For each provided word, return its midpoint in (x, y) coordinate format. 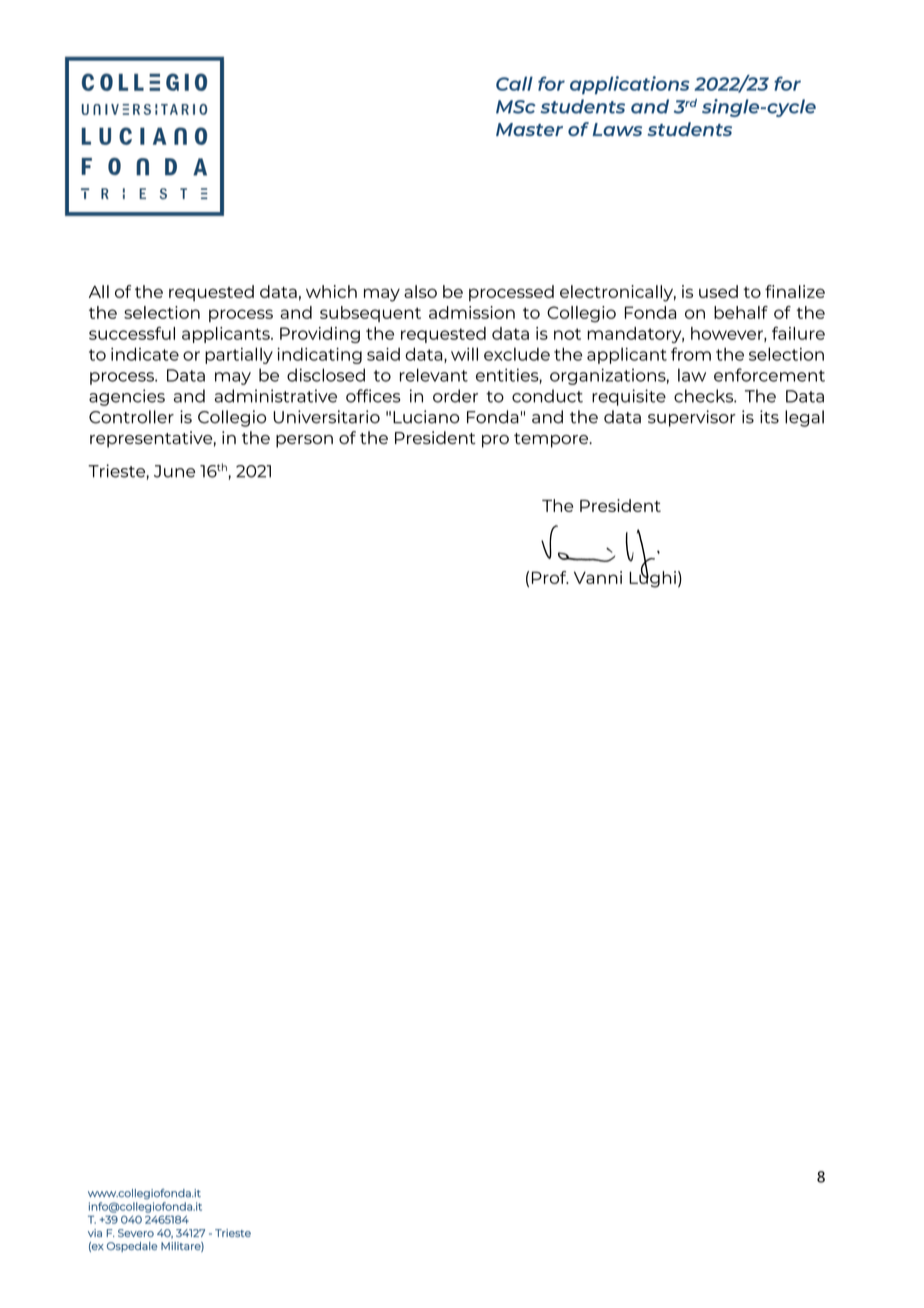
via (95, 1233)
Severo (136, 1233)
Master (529, 129)
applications (630, 85)
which (331, 291)
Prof (550, 577)
